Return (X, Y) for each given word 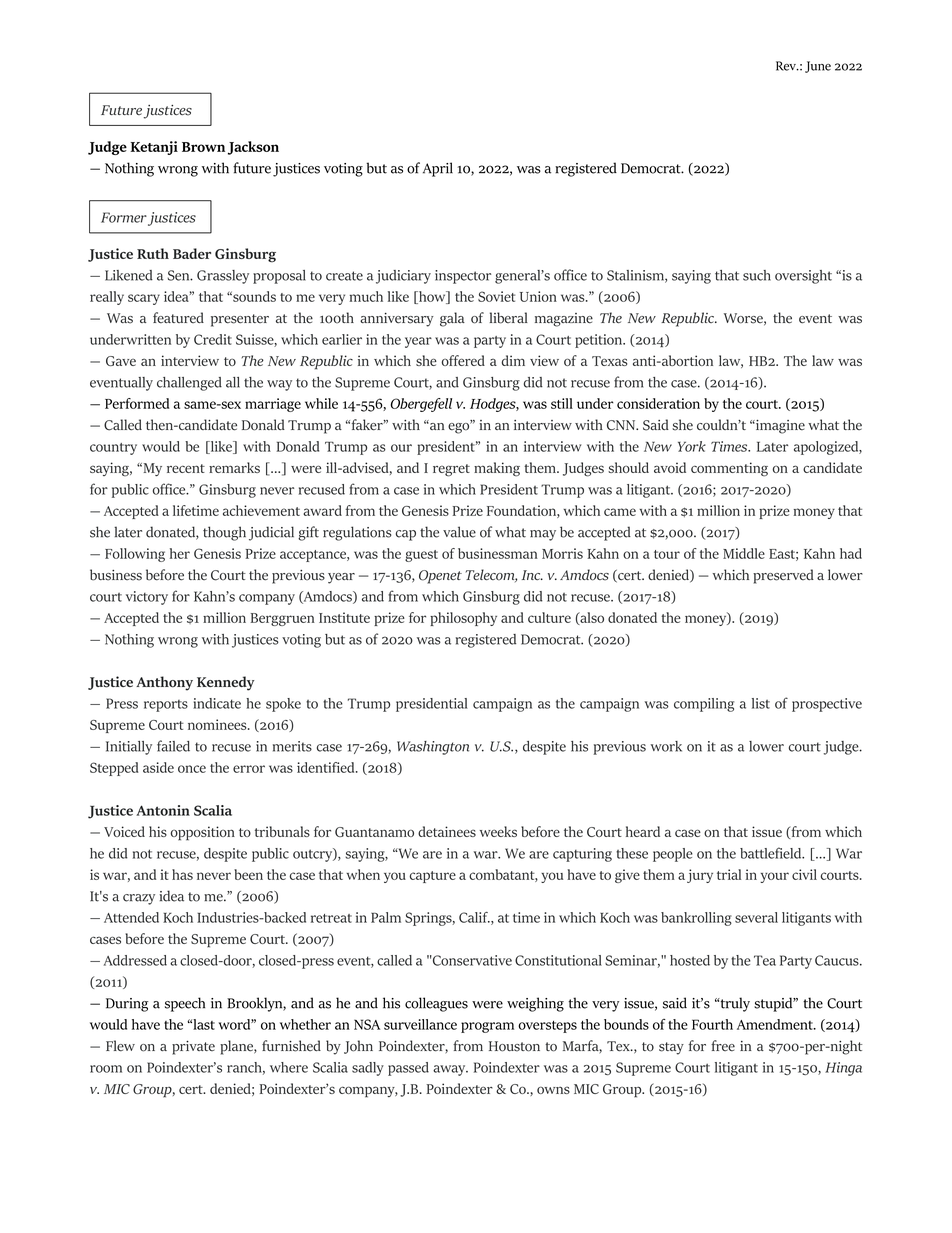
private (193, 1048)
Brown (203, 147)
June (818, 67)
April (438, 169)
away (450, 1070)
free (723, 1046)
